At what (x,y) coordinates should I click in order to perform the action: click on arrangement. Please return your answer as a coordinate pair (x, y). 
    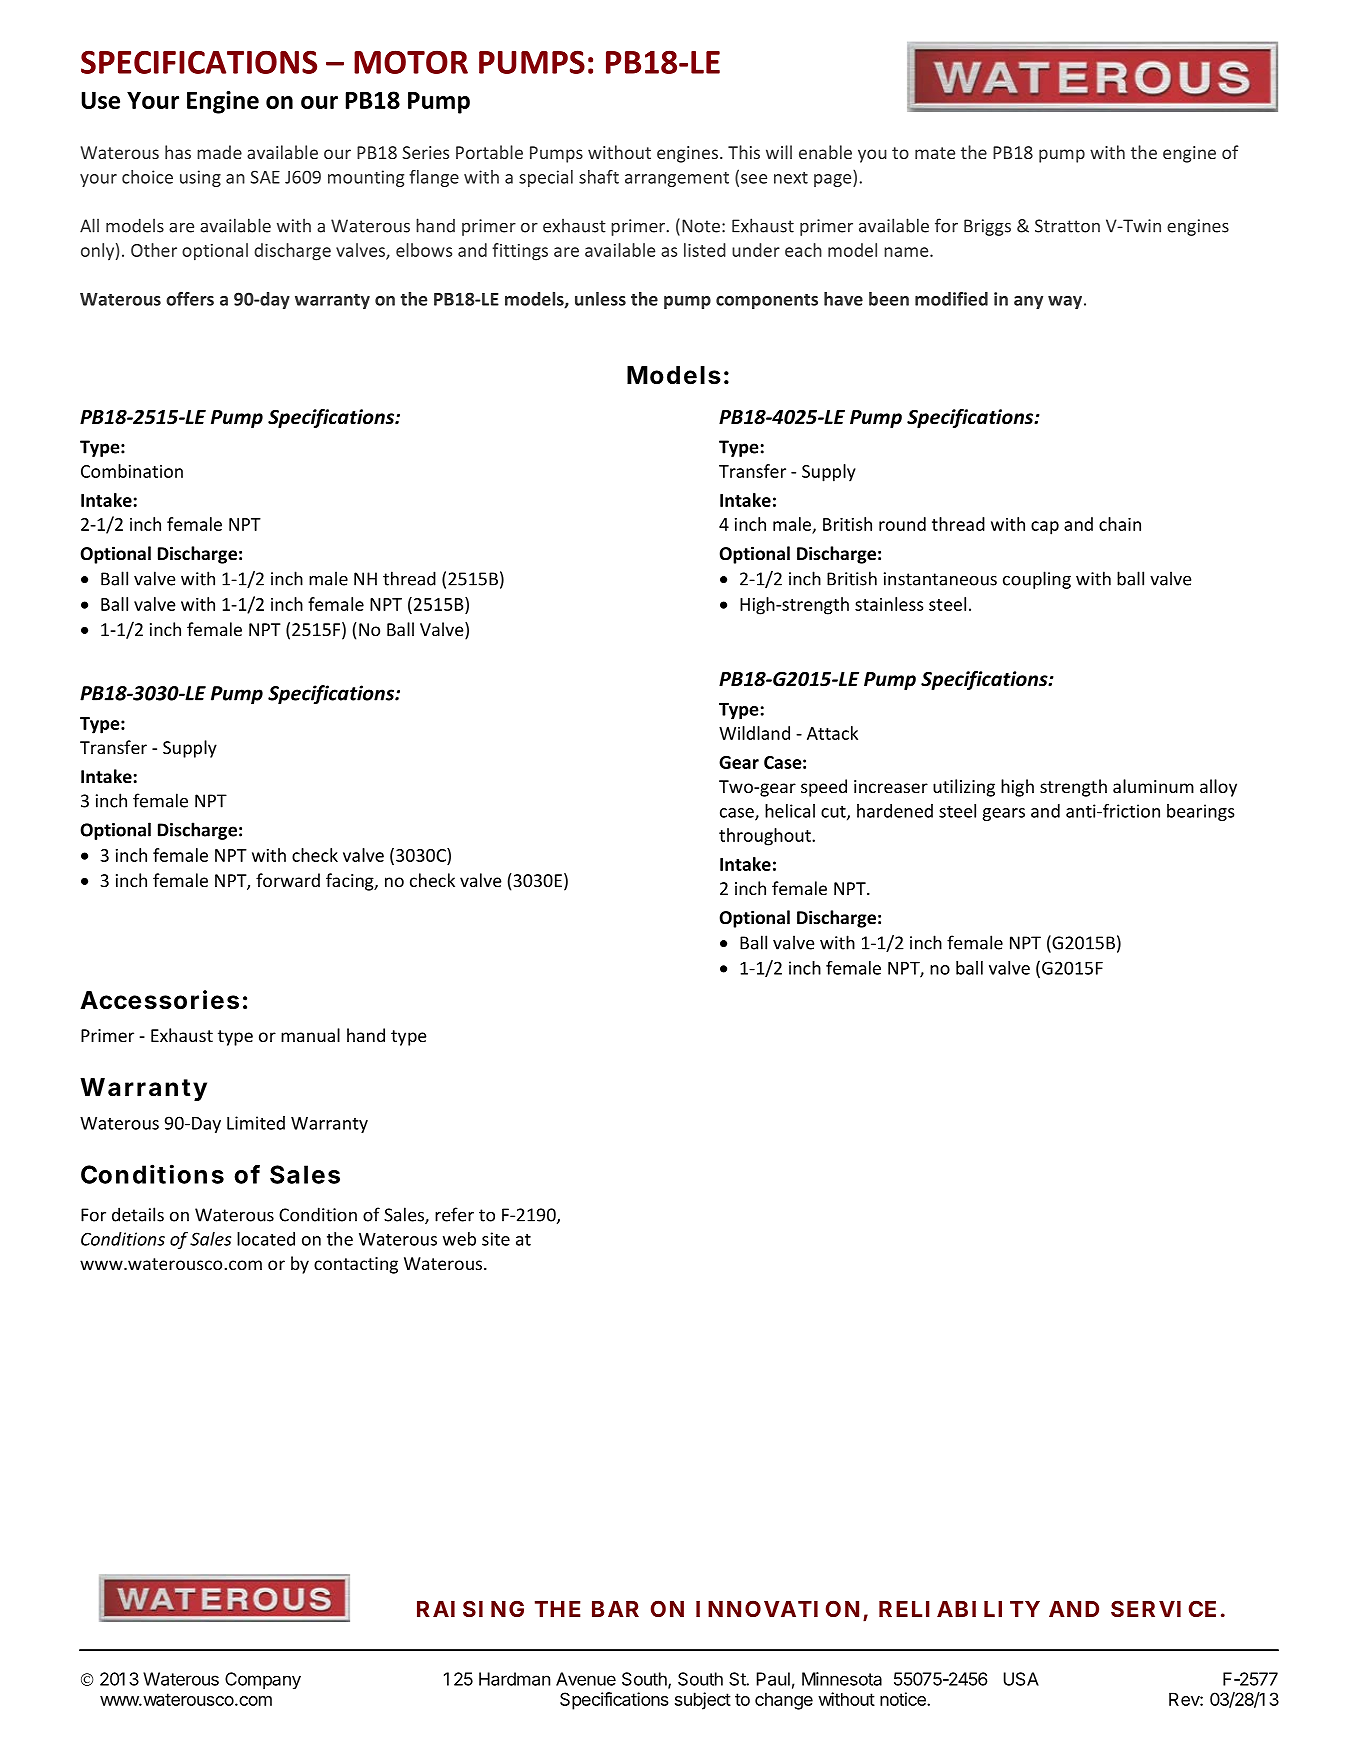
    Looking at the image, I should click on (677, 179).
